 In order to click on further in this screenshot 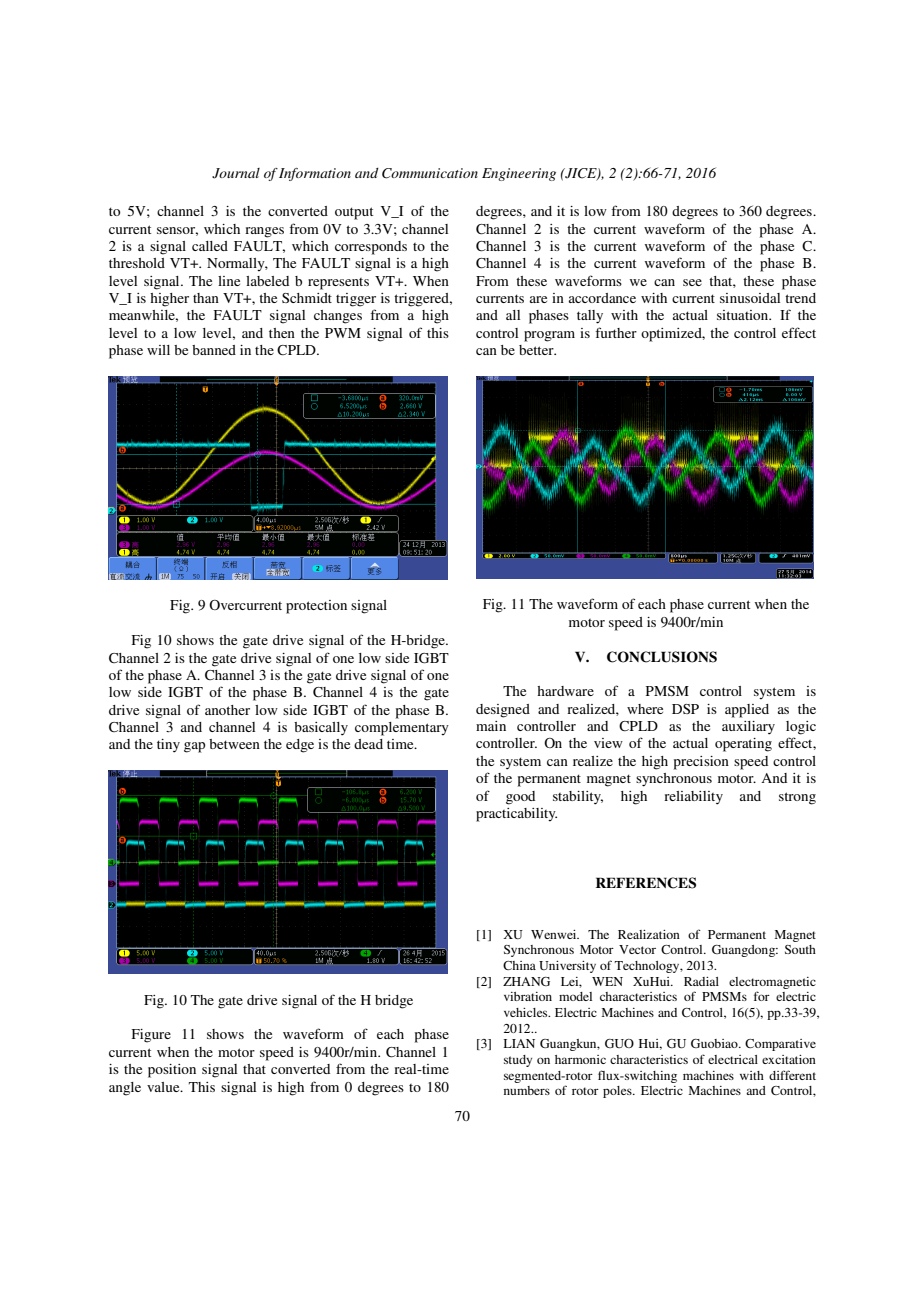, I will do `click(616, 332)`.
